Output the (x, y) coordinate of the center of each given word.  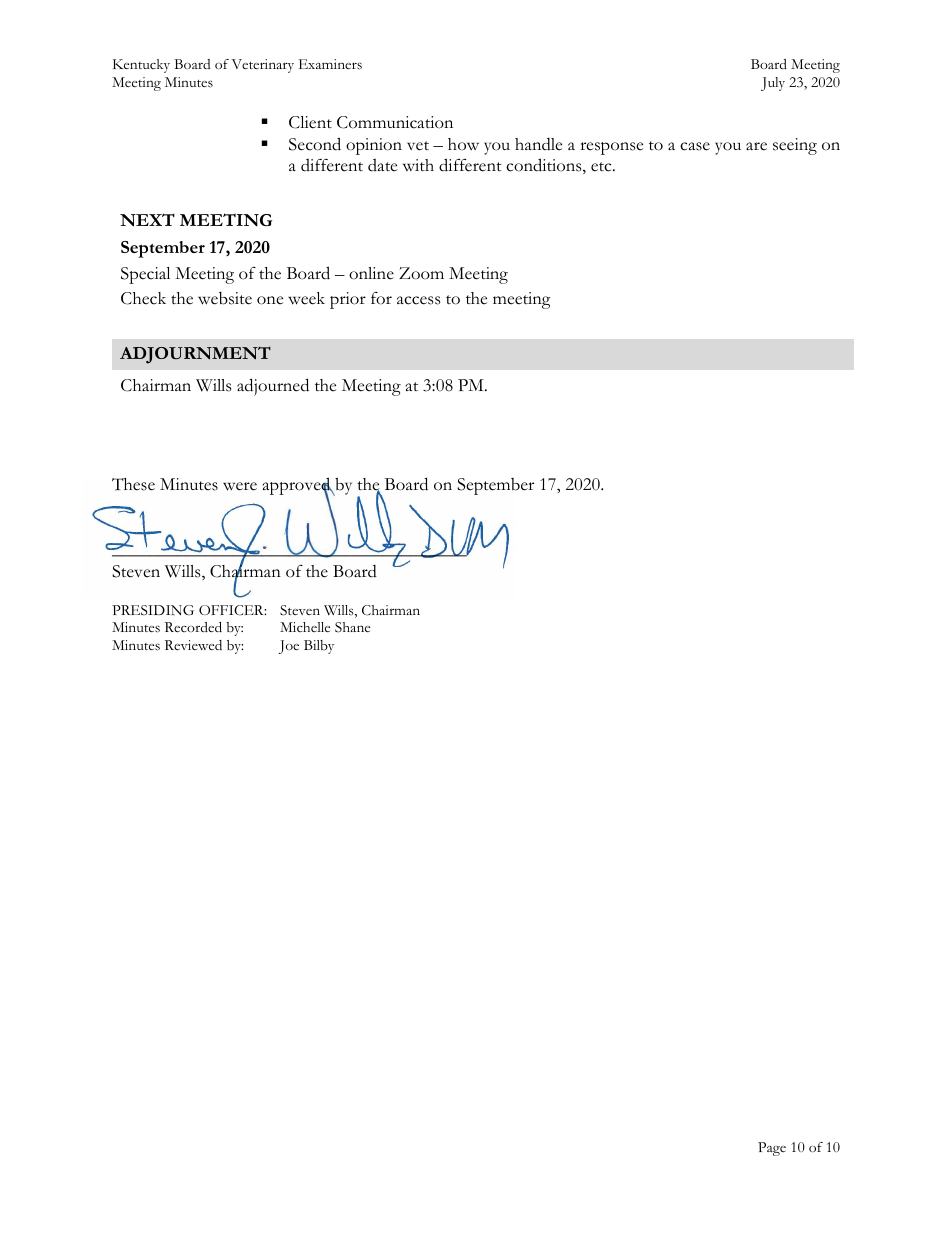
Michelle (305, 627)
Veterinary (263, 66)
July (773, 84)
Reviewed (193, 645)
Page (772, 1149)
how (463, 144)
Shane (352, 627)
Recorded (193, 627)
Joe (289, 647)
